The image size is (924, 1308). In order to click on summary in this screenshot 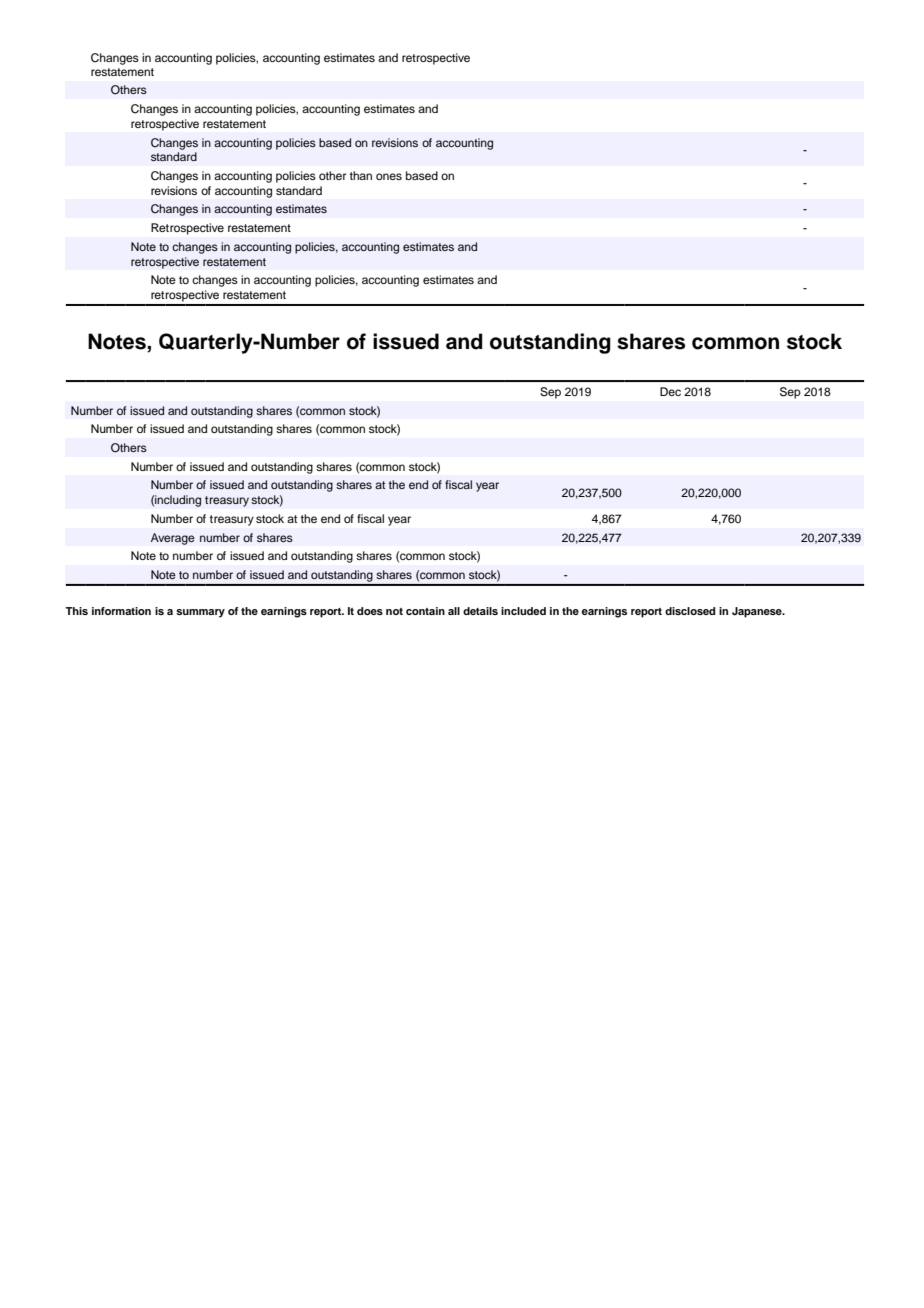, I will do `click(200, 613)`.
